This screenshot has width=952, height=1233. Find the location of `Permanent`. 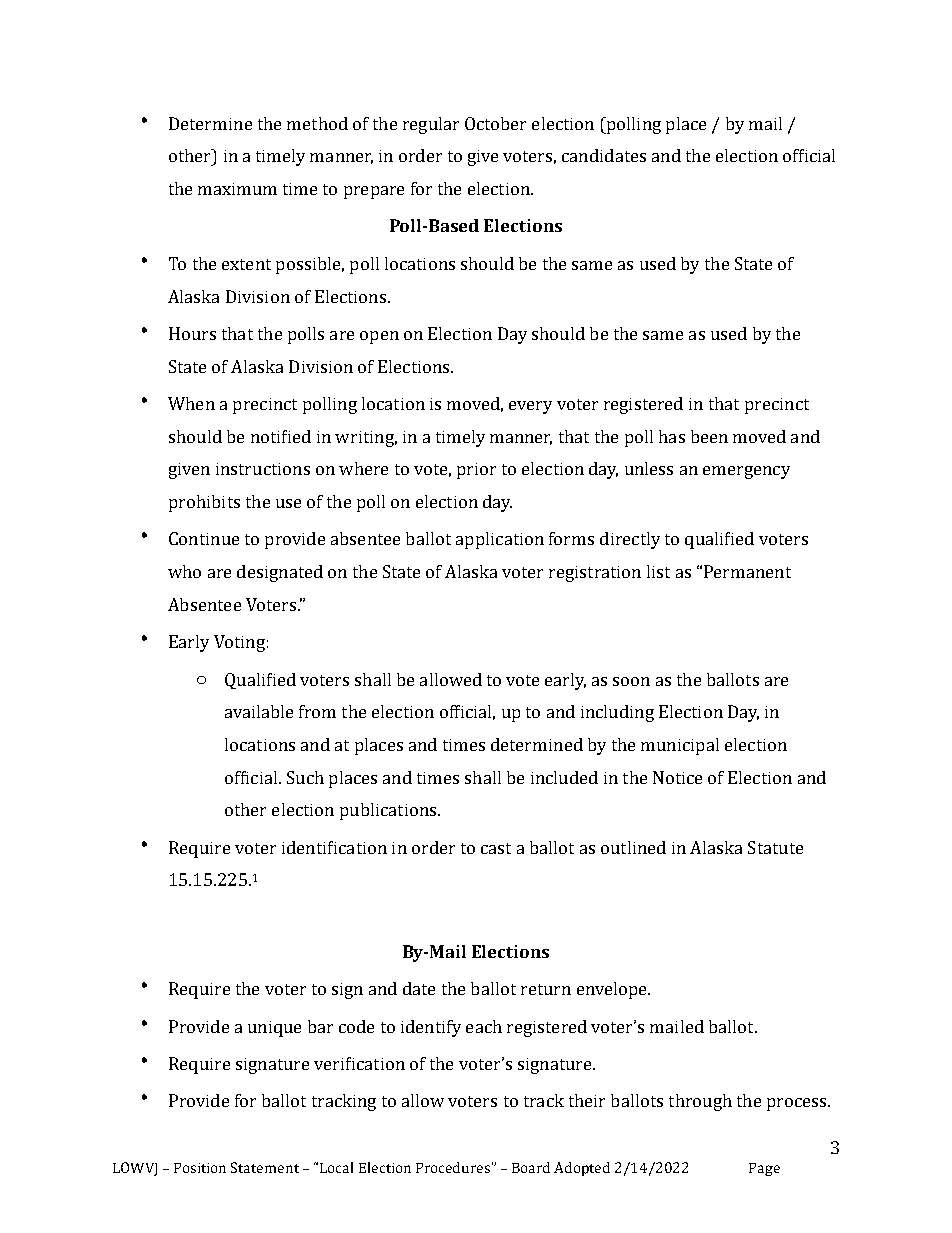

Permanent is located at coordinates (747, 571).
